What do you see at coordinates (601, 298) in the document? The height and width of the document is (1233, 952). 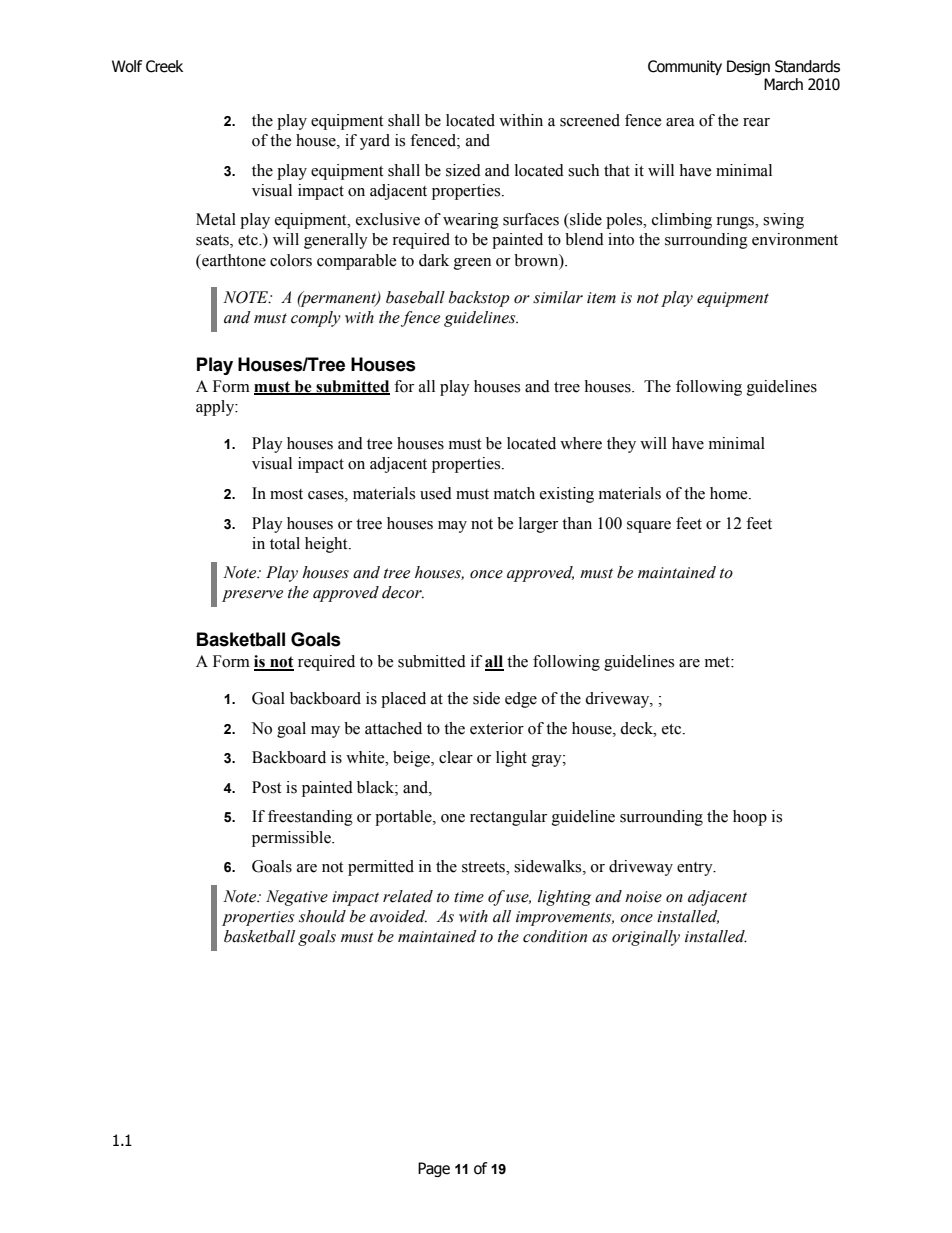 I see `item` at bounding box center [601, 298].
